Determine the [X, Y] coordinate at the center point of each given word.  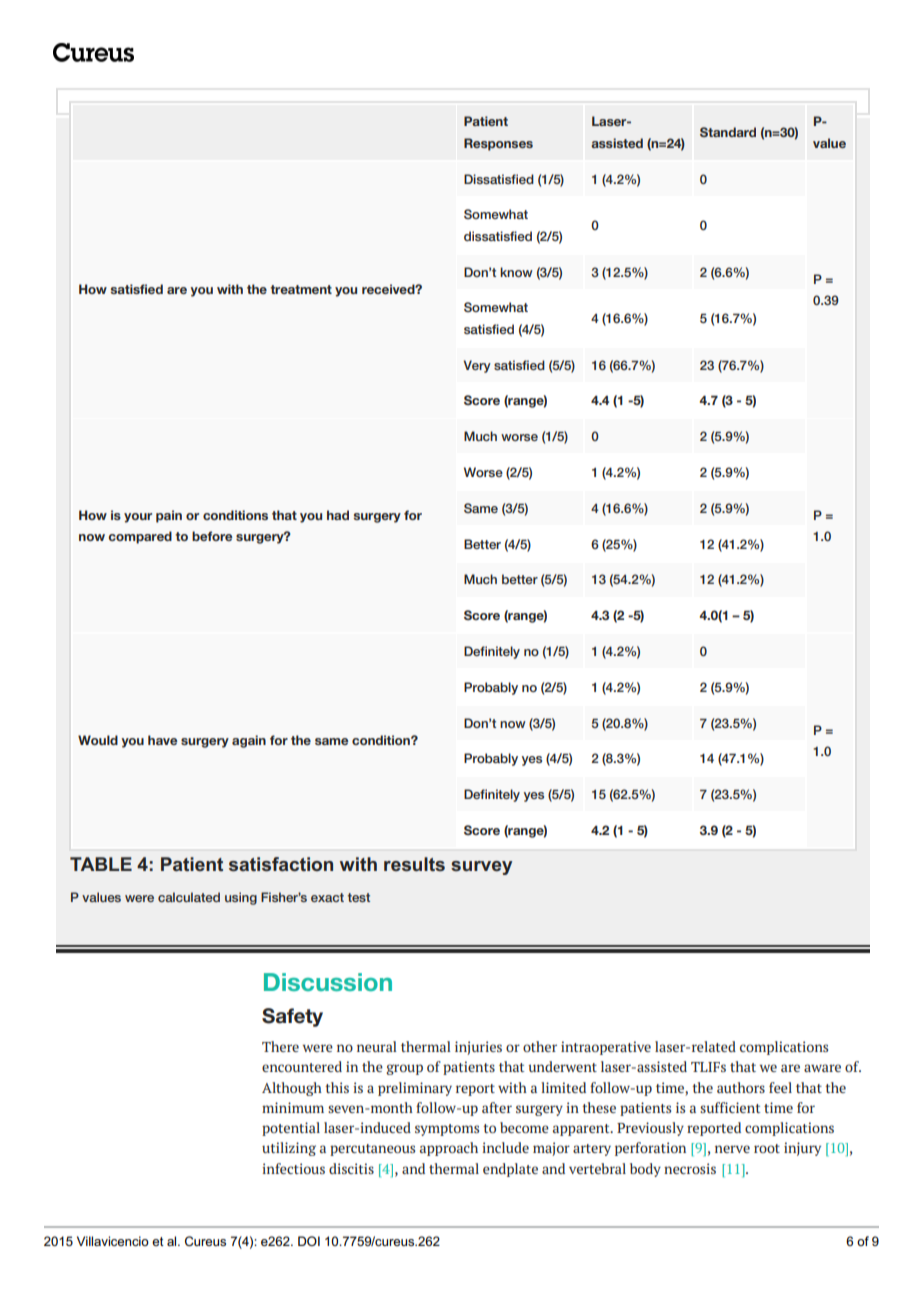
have [163, 740]
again [249, 741]
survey [481, 868]
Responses [498, 144]
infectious [293, 1168]
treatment [301, 289]
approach [449, 1149]
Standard [728, 132]
